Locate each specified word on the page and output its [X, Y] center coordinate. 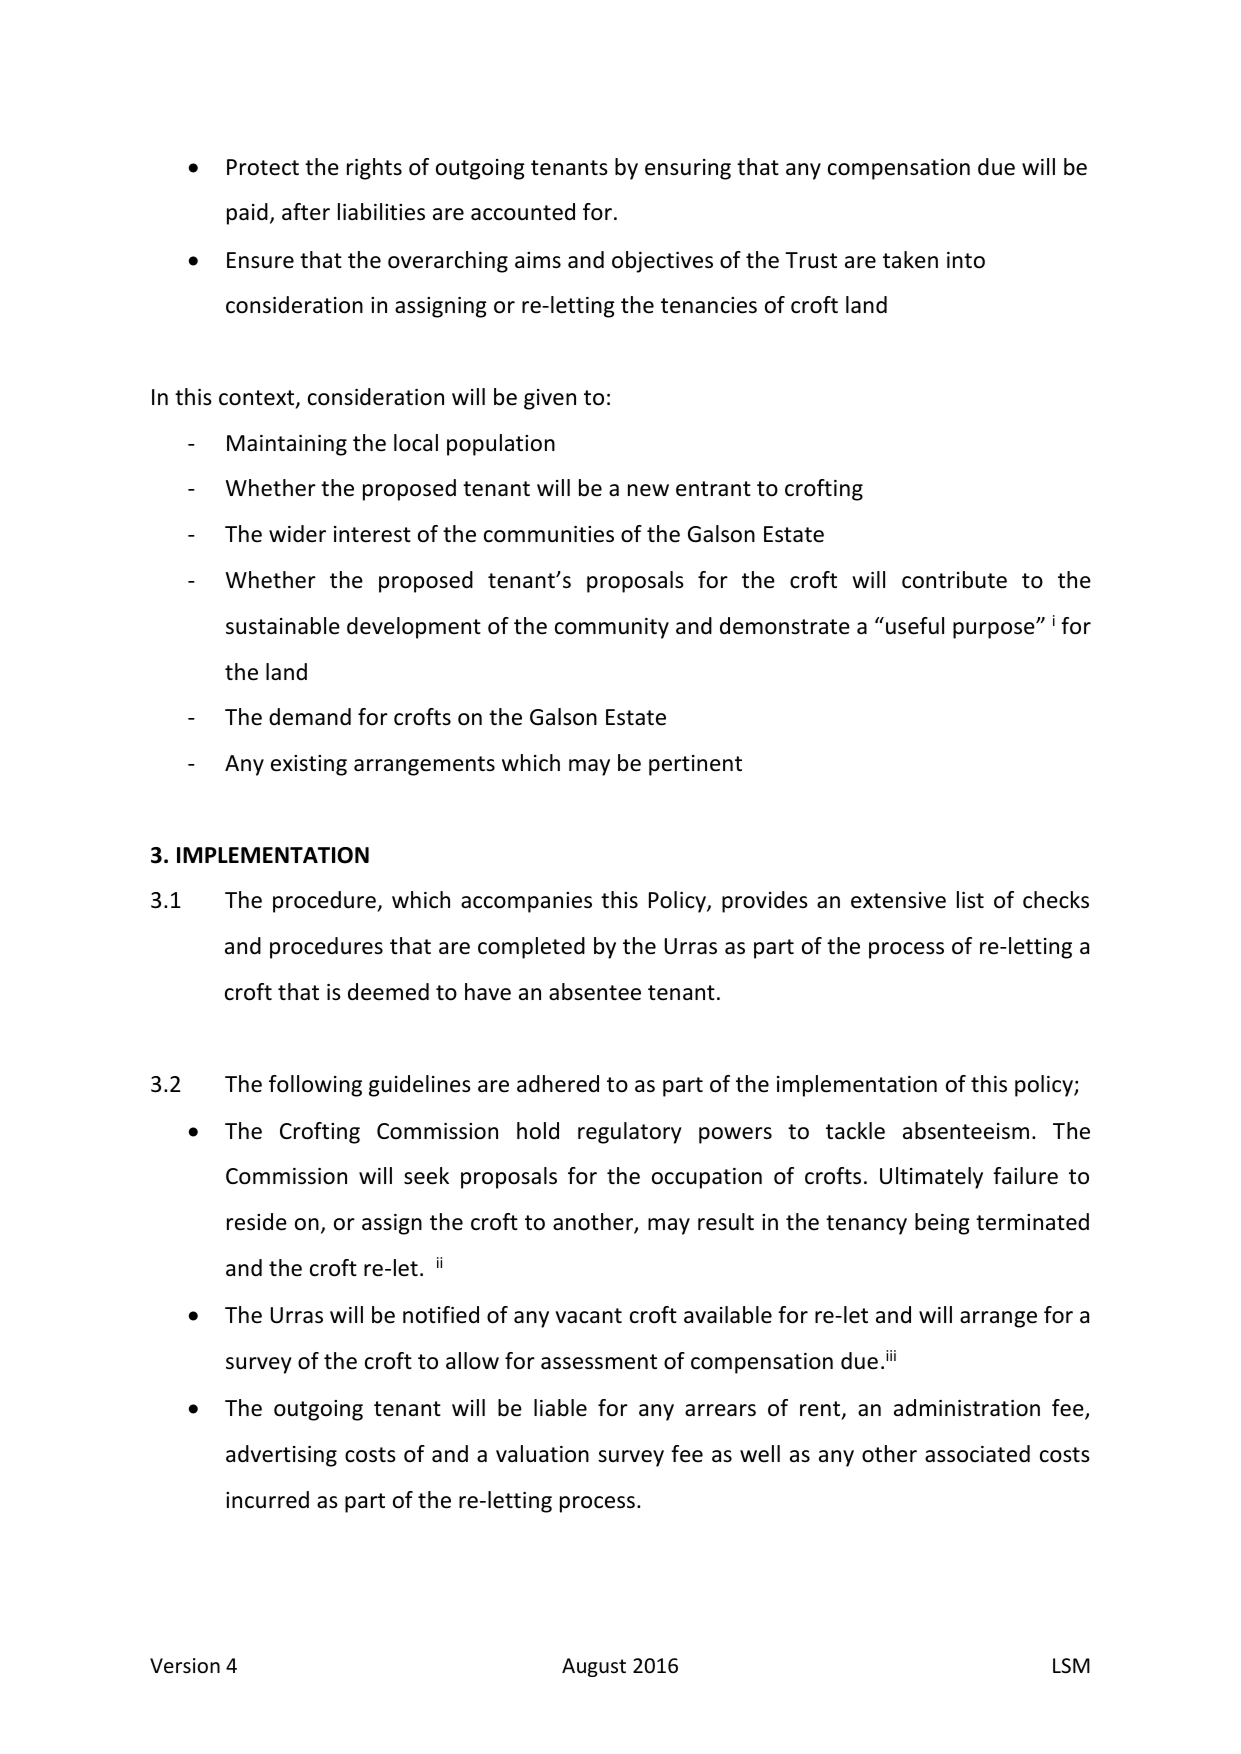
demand [310, 717]
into [966, 260]
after [306, 212]
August [594, 1667]
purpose [995, 630]
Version [185, 1666]
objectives [662, 262]
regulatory [630, 1133]
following [315, 1086]
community [612, 628]
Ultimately [931, 1178]
